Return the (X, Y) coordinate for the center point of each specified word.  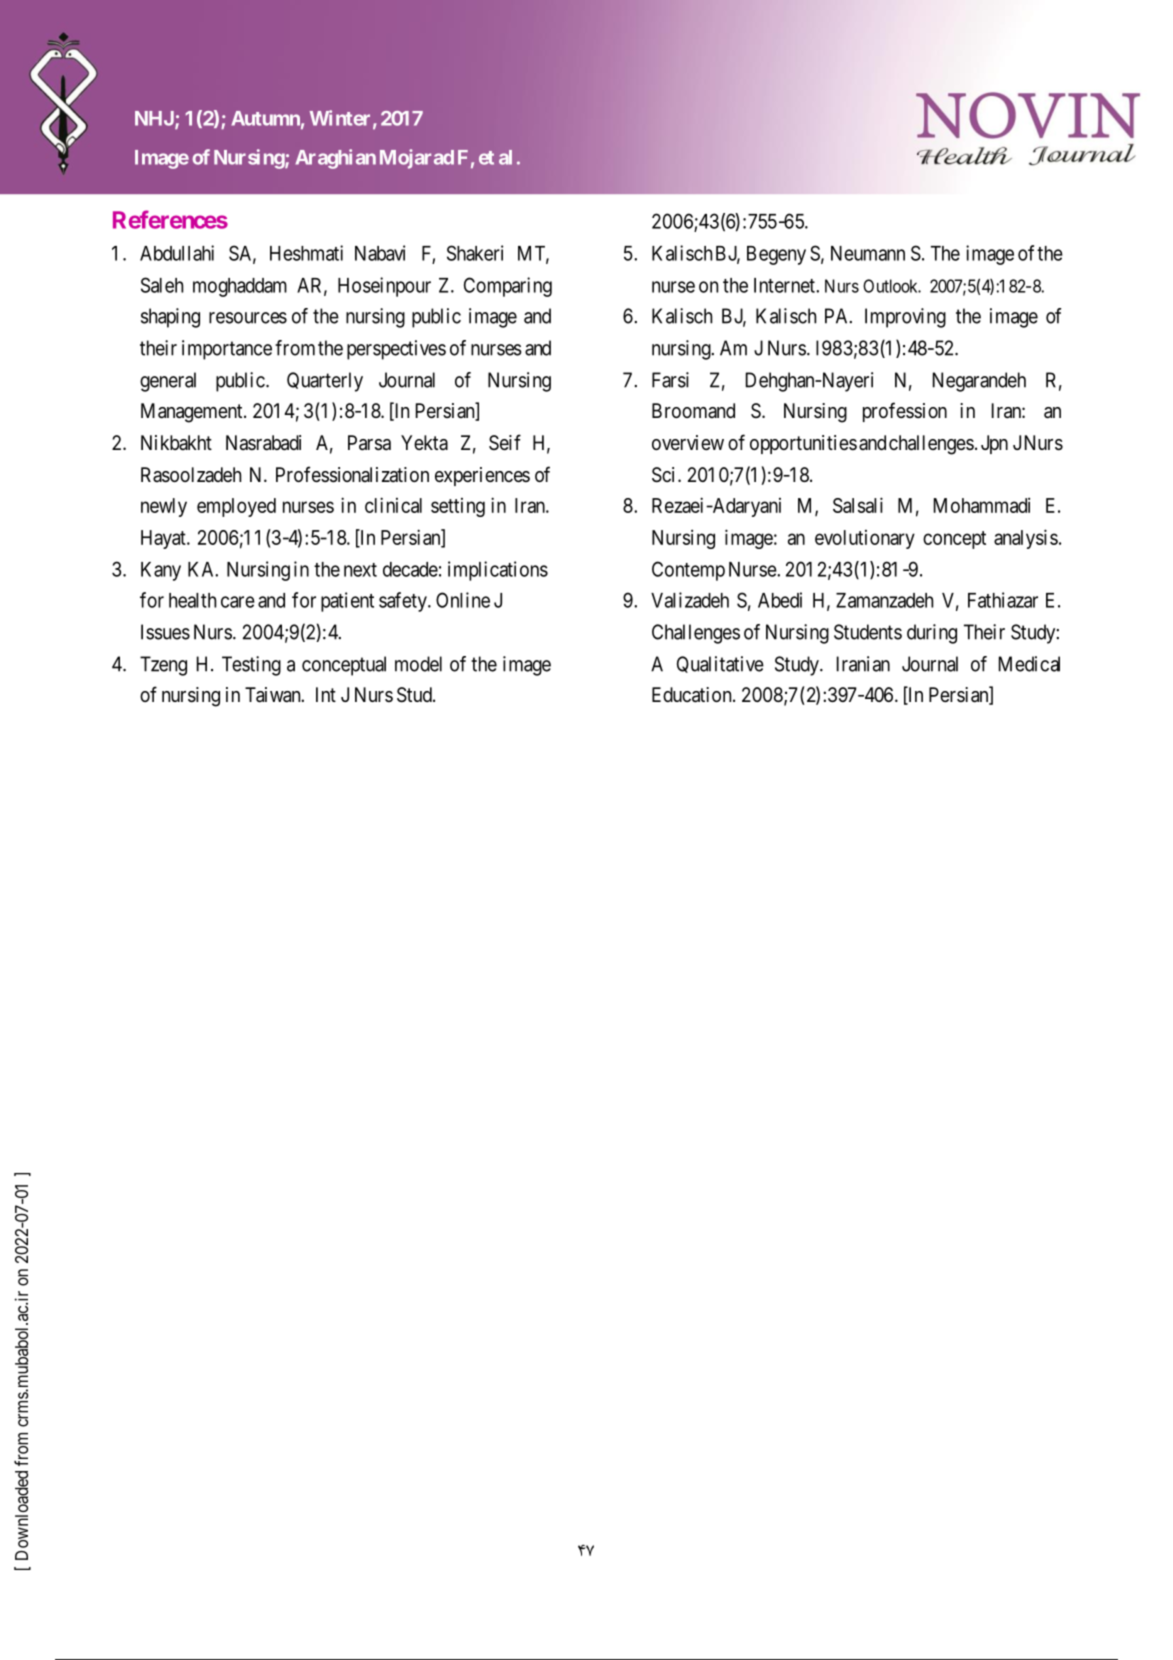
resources (248, 318)
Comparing (508, 287)
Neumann (868, 253)
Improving (905, 318)
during (932, 634)
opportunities (803, 444)
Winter (340, 118)
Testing (251, 666)
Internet (785, 285)
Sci (665, 475)
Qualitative (720, 664)
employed (236, 507)
